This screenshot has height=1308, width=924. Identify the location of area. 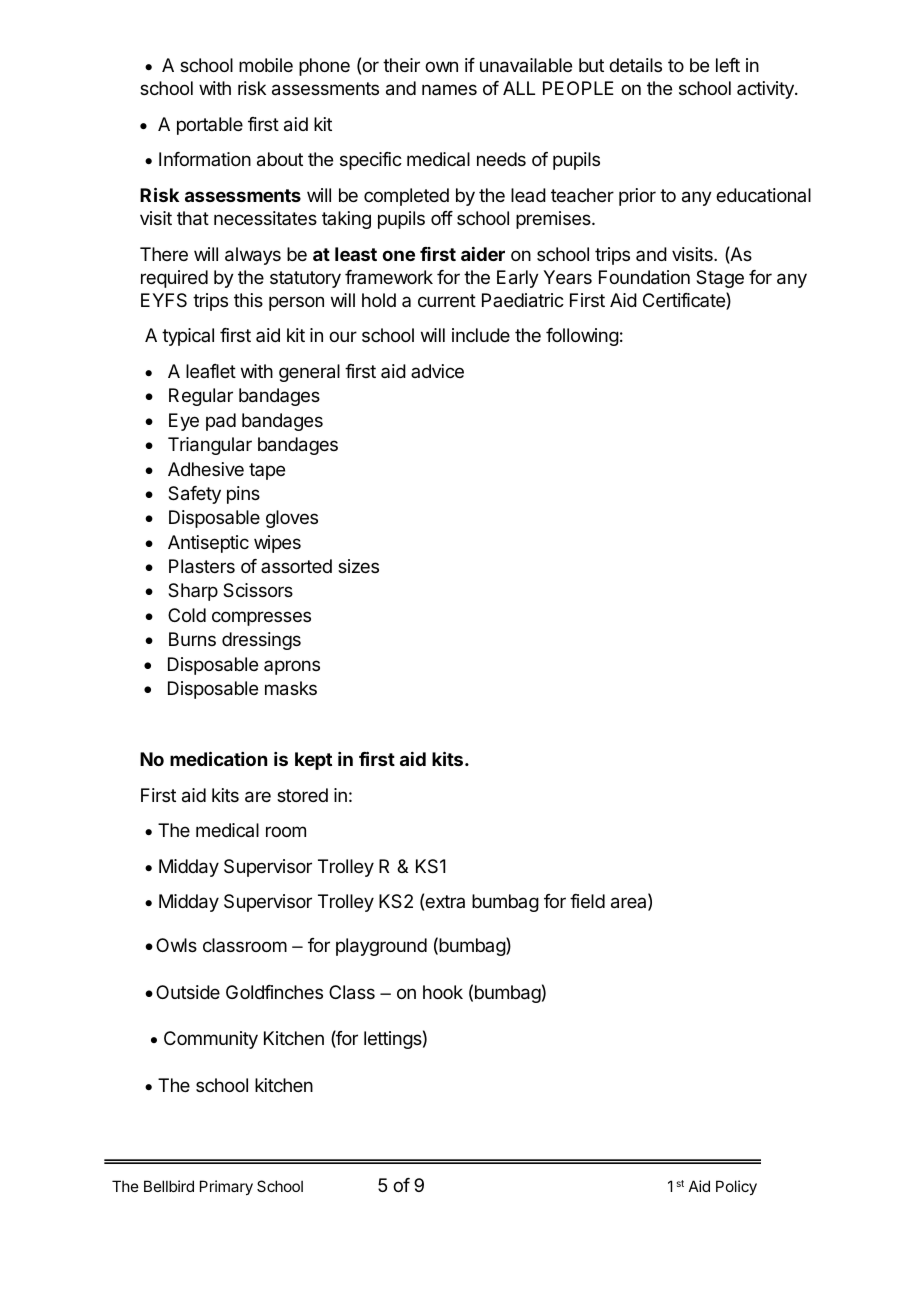
(630, 904).
